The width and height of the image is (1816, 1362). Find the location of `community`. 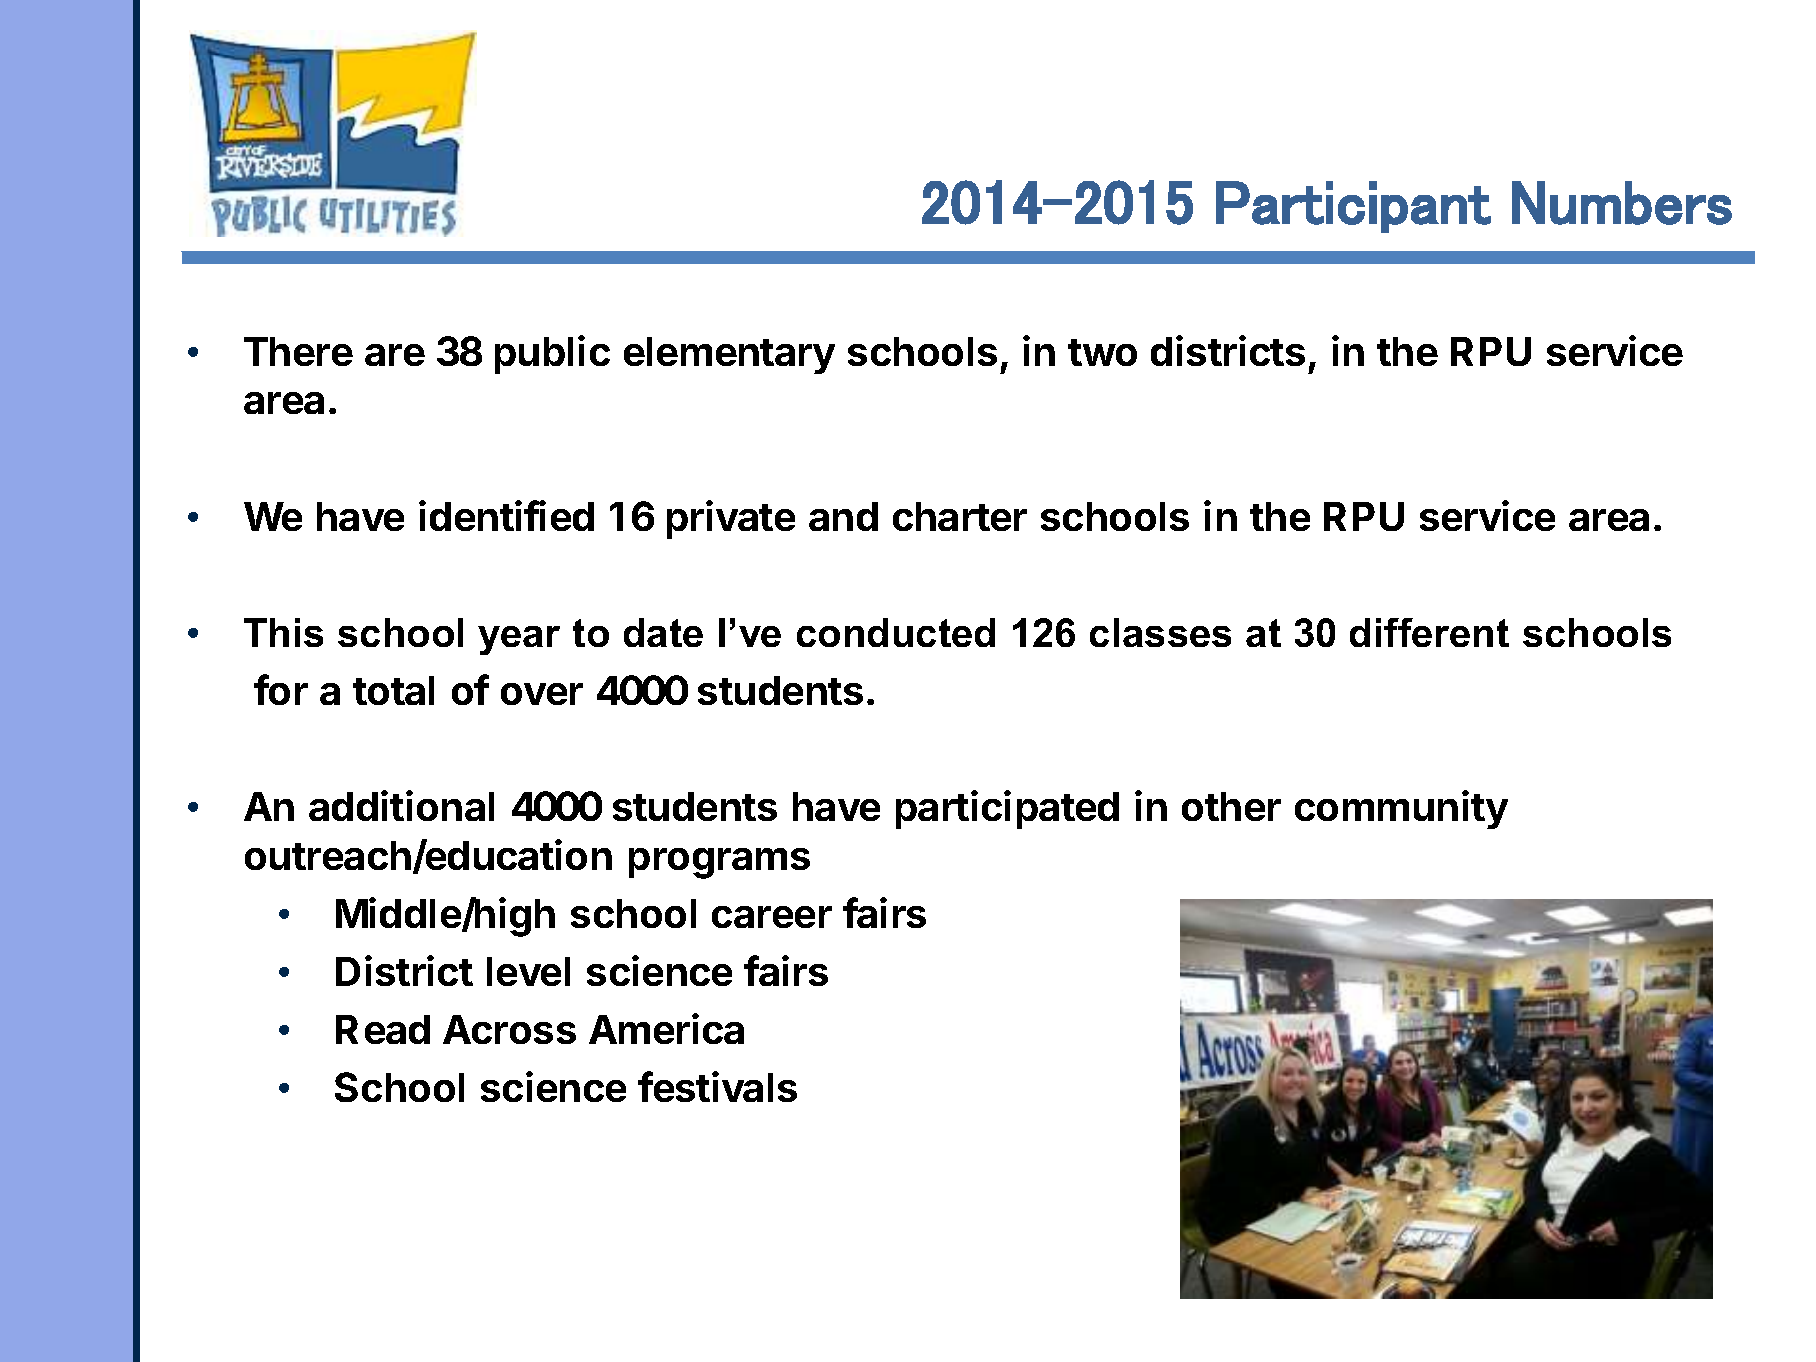

community is located at coordinates (1401, 809).
